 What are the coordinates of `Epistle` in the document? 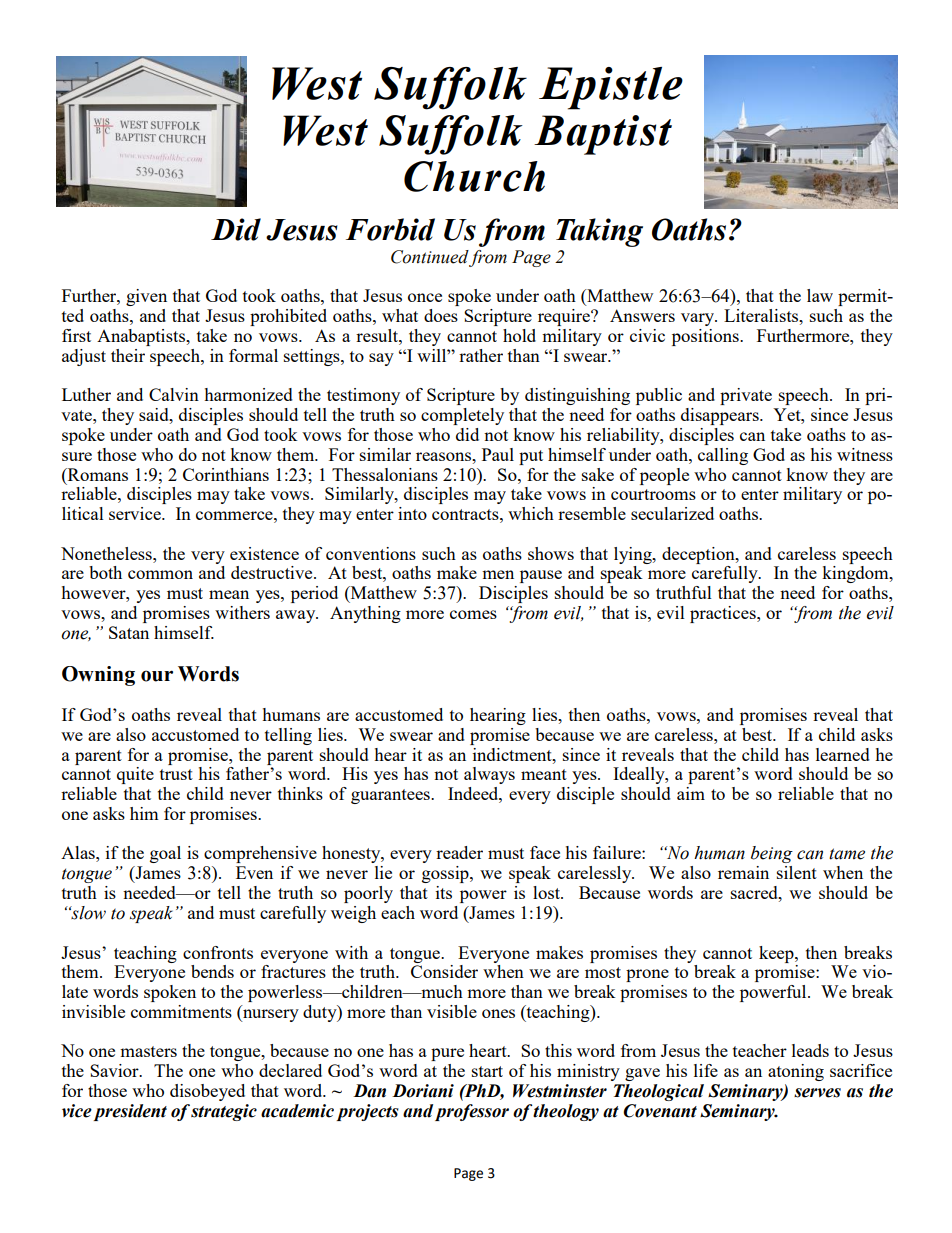 It's located at (611, 88).
